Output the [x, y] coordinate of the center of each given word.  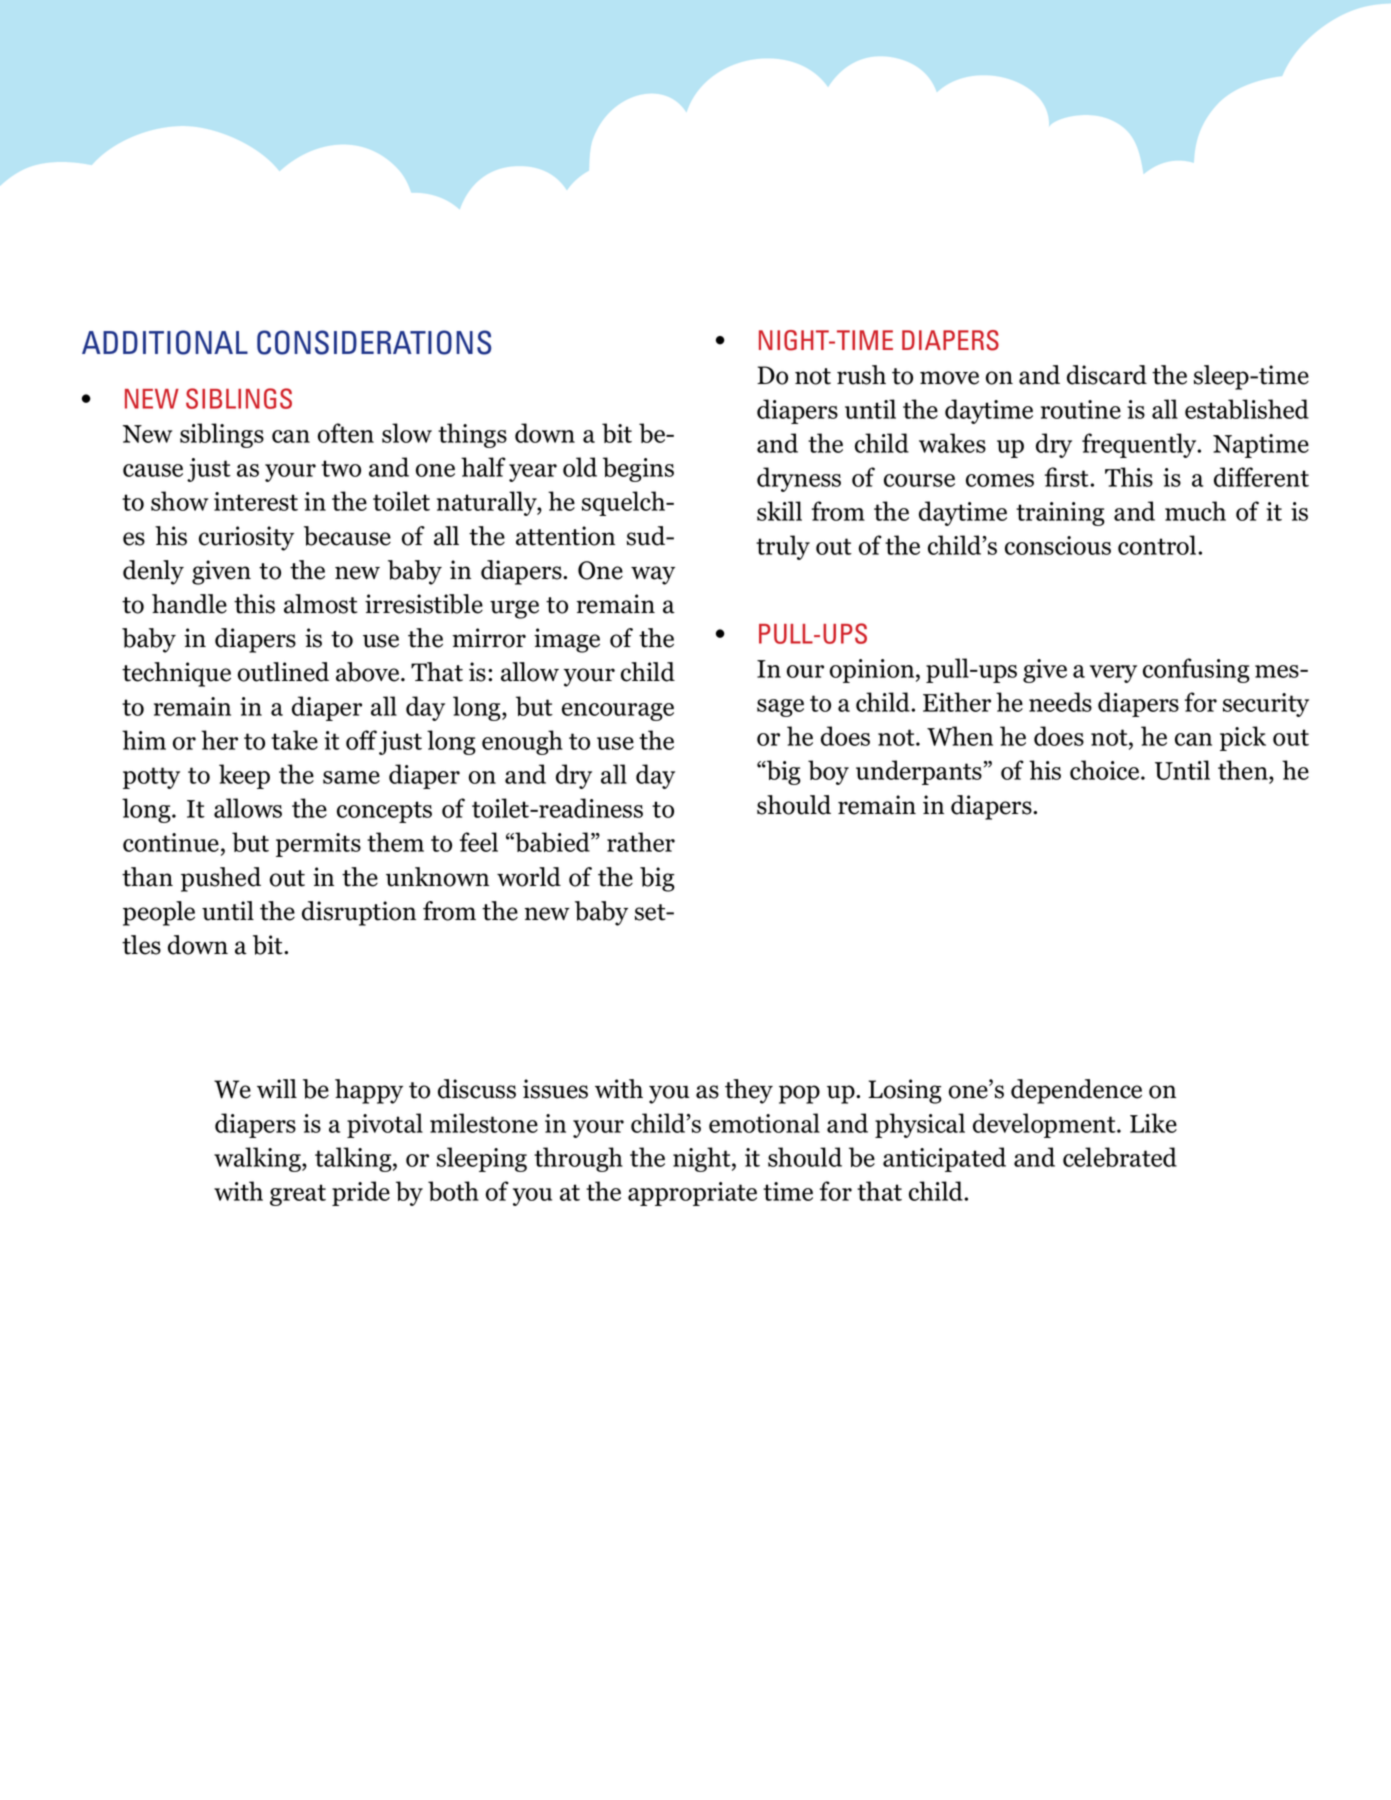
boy [828, 772]
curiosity [246, 538]
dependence [1076, 1091]
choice [1106, 770]
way [653, 575]
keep [244, 776]
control [1158, 545]
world [529, 877]
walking [258, 1159]
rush [861, 375]
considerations [374, 342]
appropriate [692, 1194]
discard [1107, 375]
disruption [359, 913]
